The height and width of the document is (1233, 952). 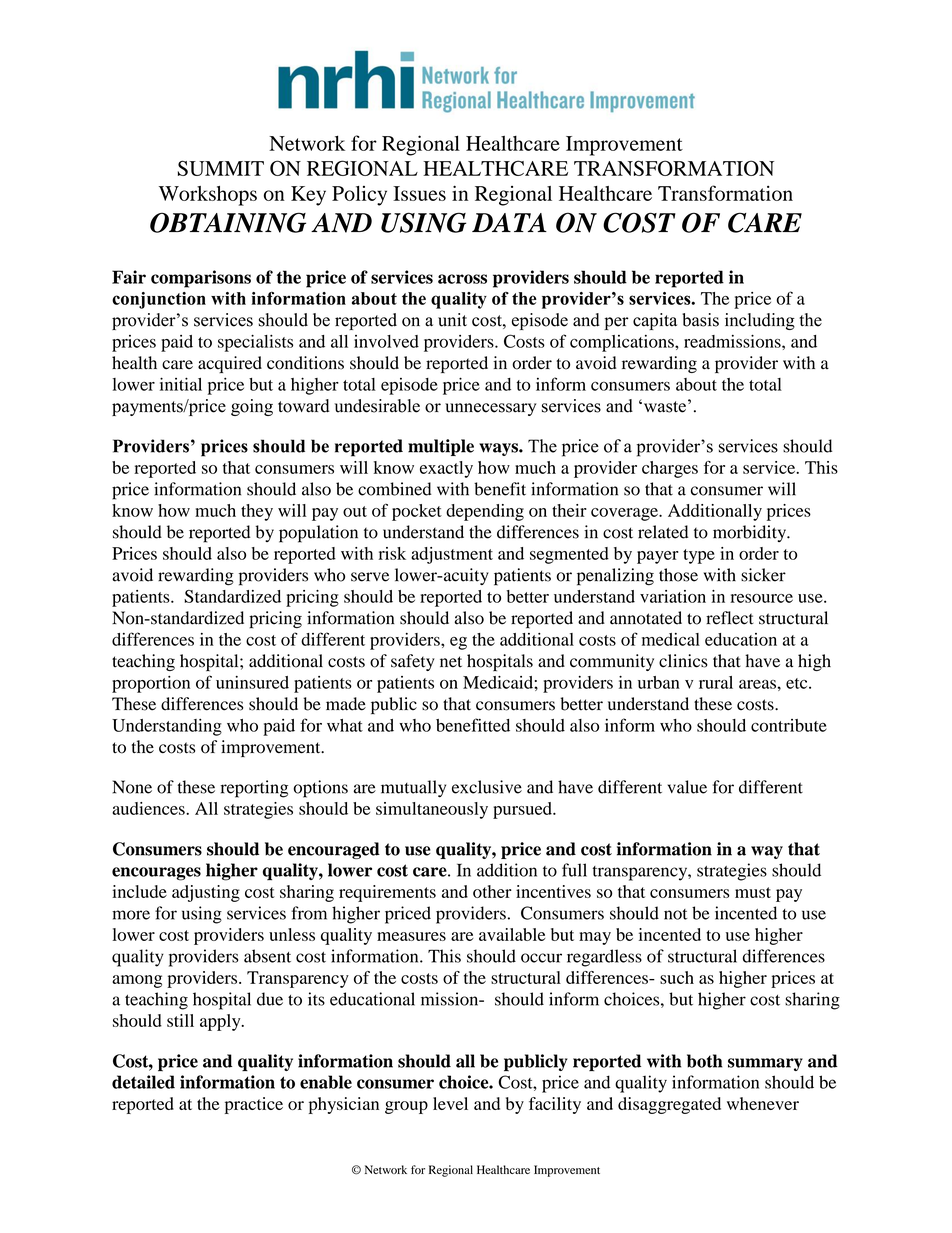 I want to click on safety, so click(x=413, y=662).
